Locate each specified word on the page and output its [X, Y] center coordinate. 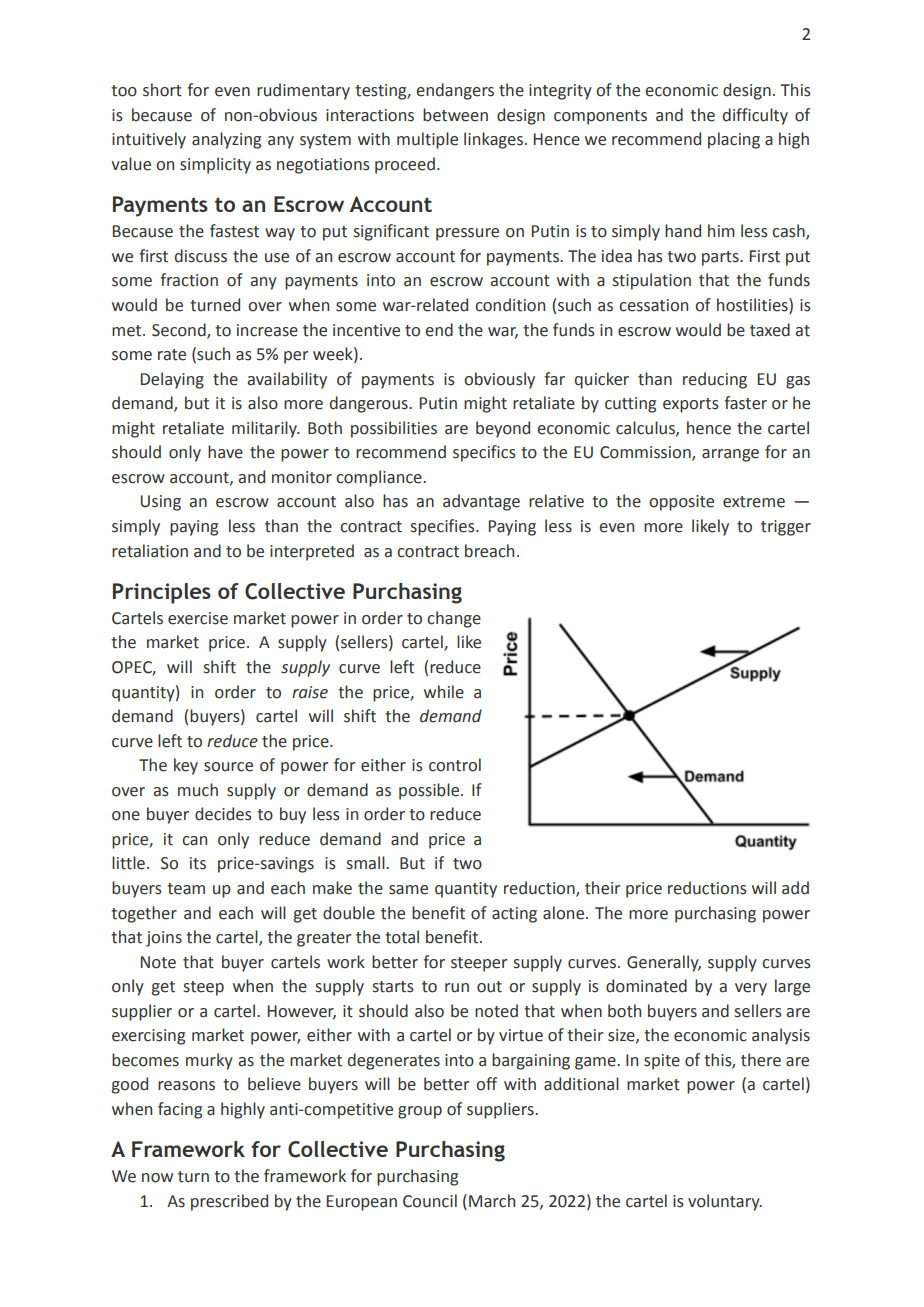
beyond [503, 429]
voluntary [725, 1202]
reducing [715, 380]
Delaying [172, 380]
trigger [786, 528]
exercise [198, 618]
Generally [664, 963]
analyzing [226, 140]
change [454, 619]
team [186, 889]
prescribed [229, 1202]
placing [734, 140]
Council [430, 1201]
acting [514, 915]
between [455, 115]
